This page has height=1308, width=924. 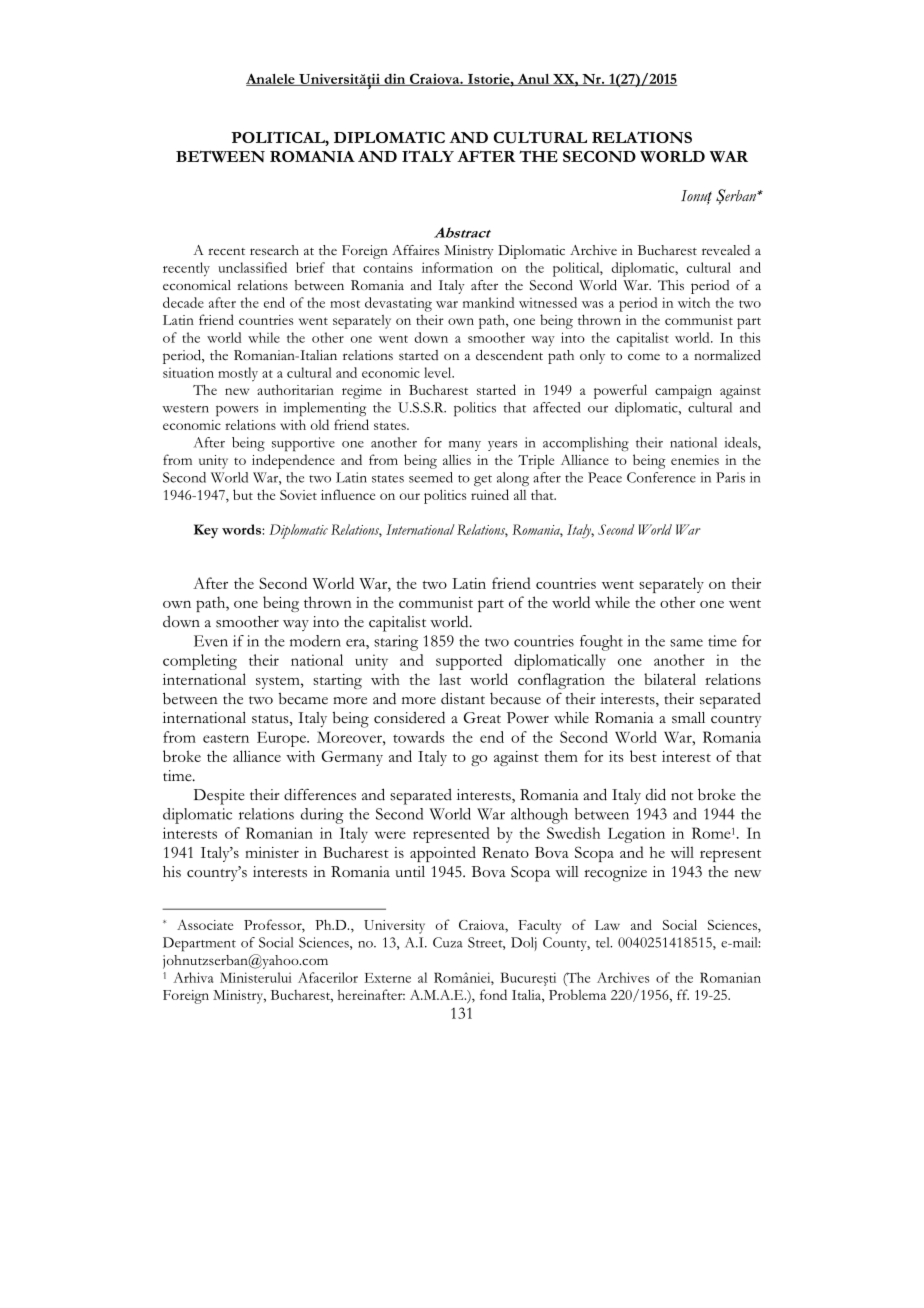 I want to click on information, so click(x=457, y=267).
